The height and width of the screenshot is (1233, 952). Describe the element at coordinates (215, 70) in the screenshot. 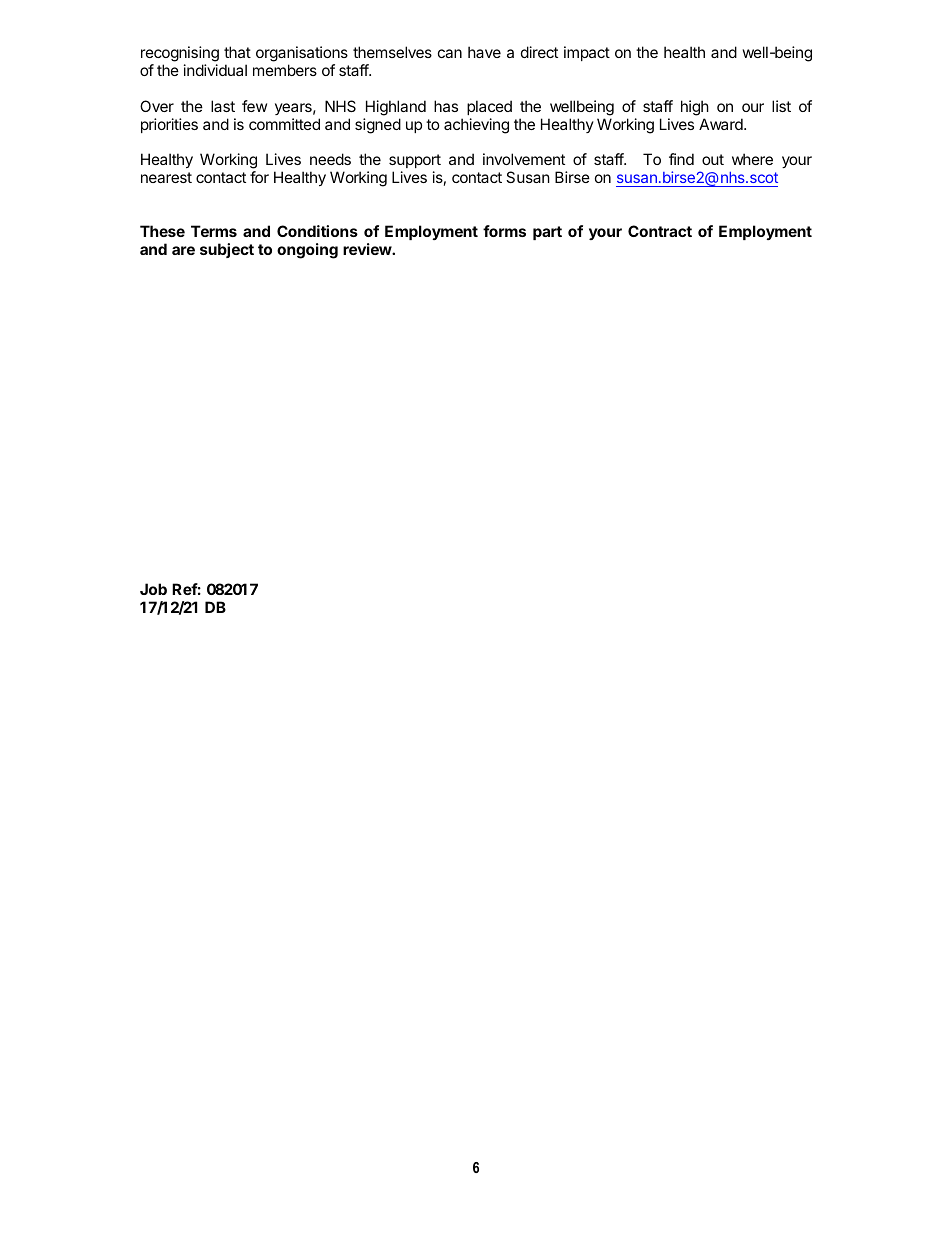

I see `individual` at that location.
